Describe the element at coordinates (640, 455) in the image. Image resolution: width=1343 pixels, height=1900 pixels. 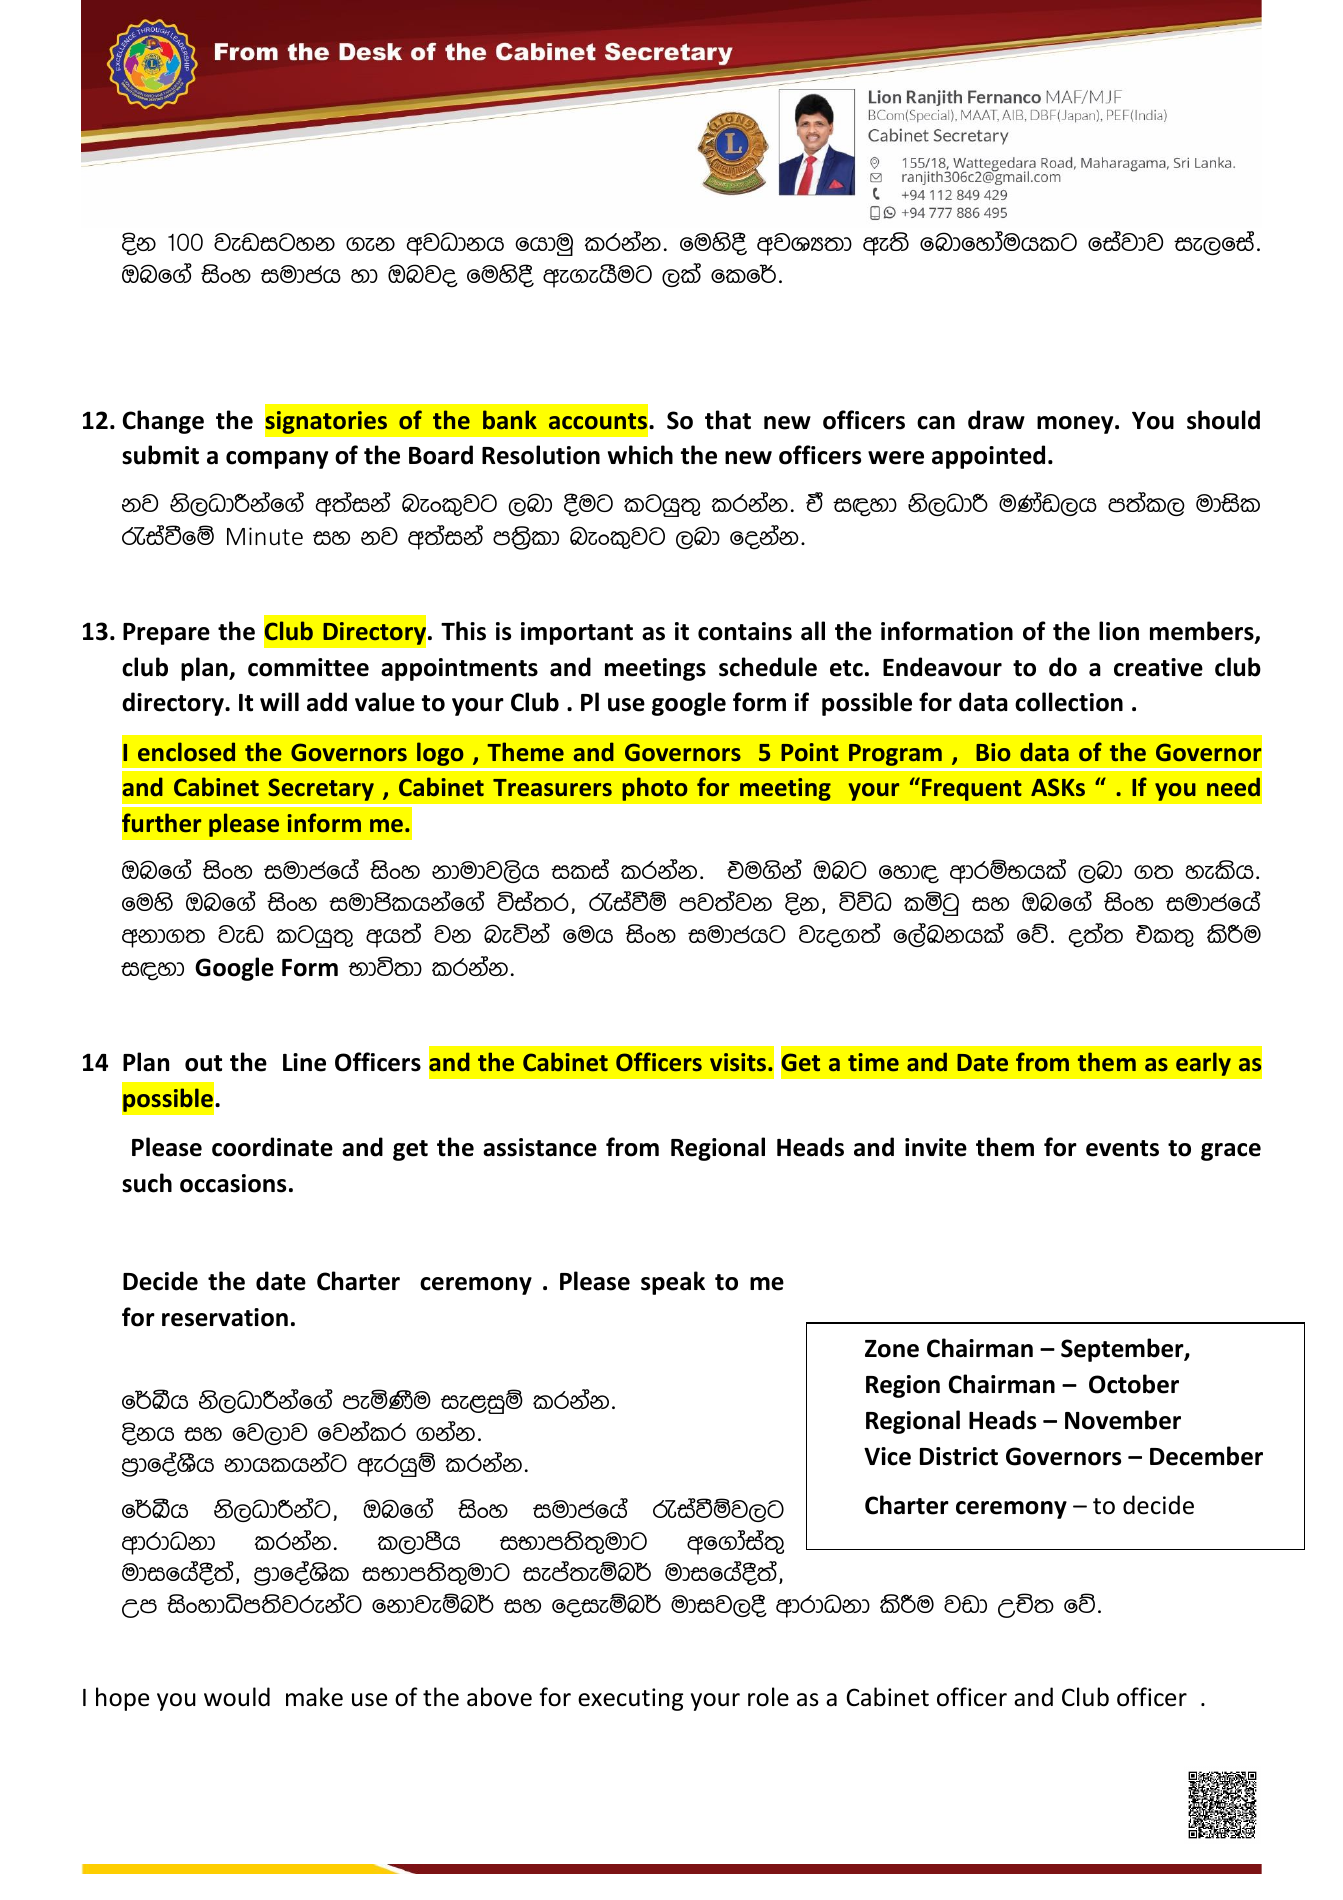
I see `which` at that location.
